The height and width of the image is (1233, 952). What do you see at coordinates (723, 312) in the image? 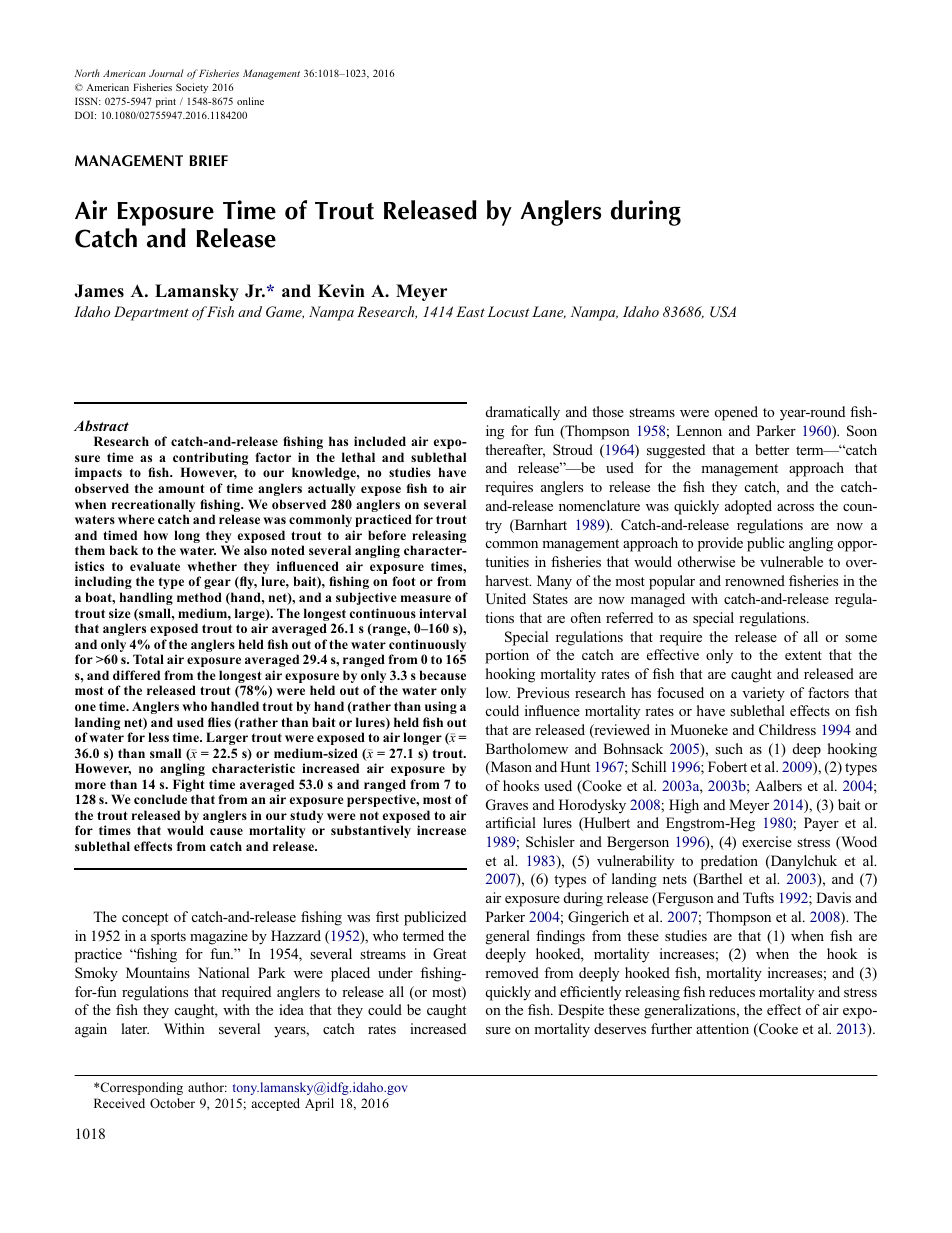
I see `USA` at bounding box center [723, 312].
